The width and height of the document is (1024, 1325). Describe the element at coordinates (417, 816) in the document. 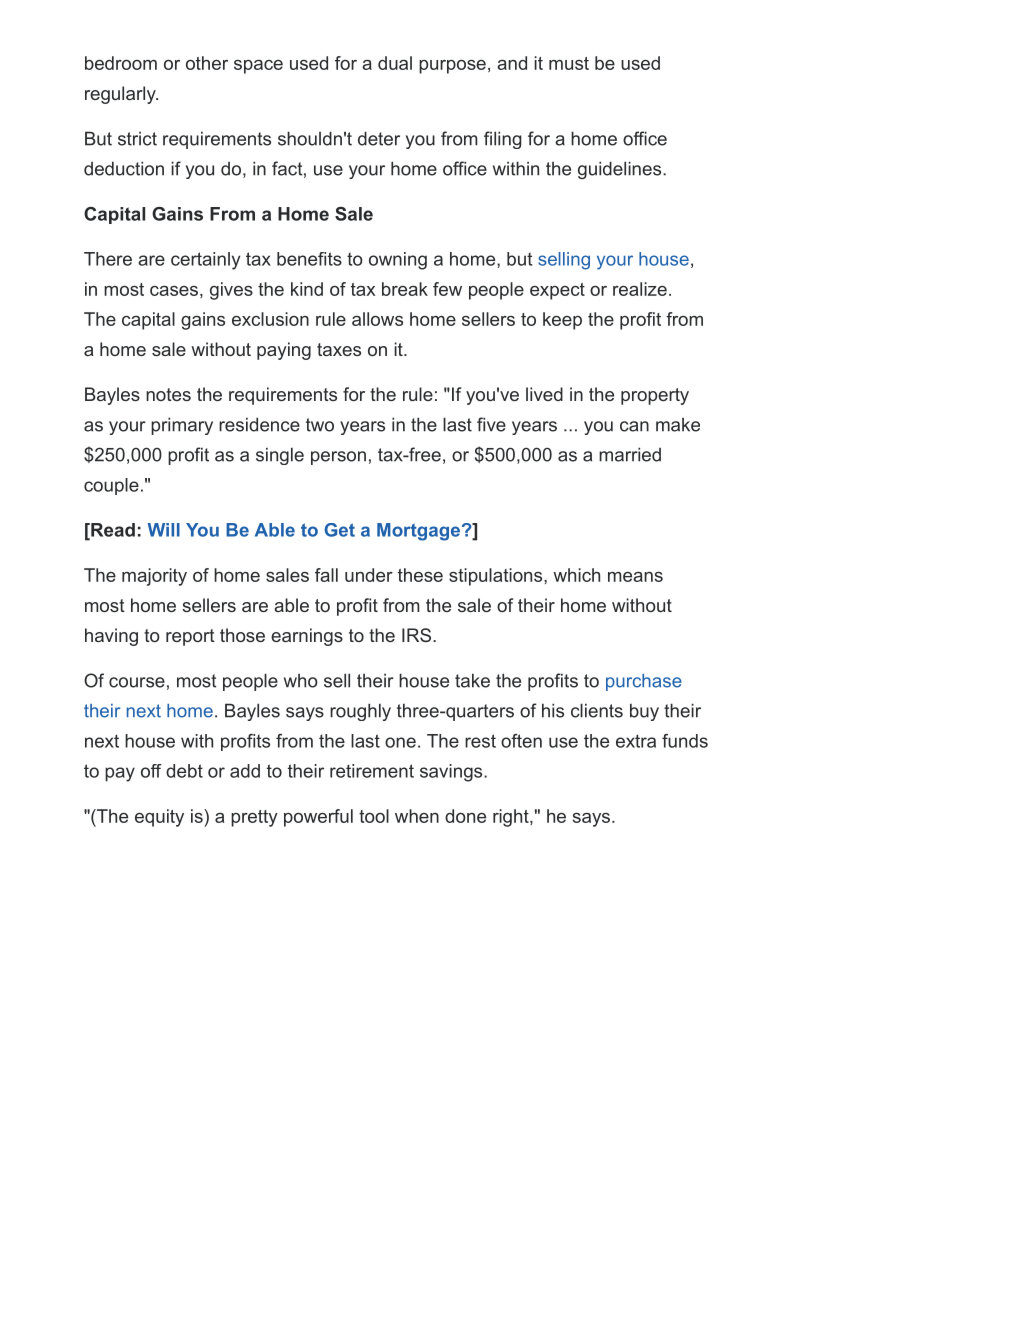

I see `when` at that location.
